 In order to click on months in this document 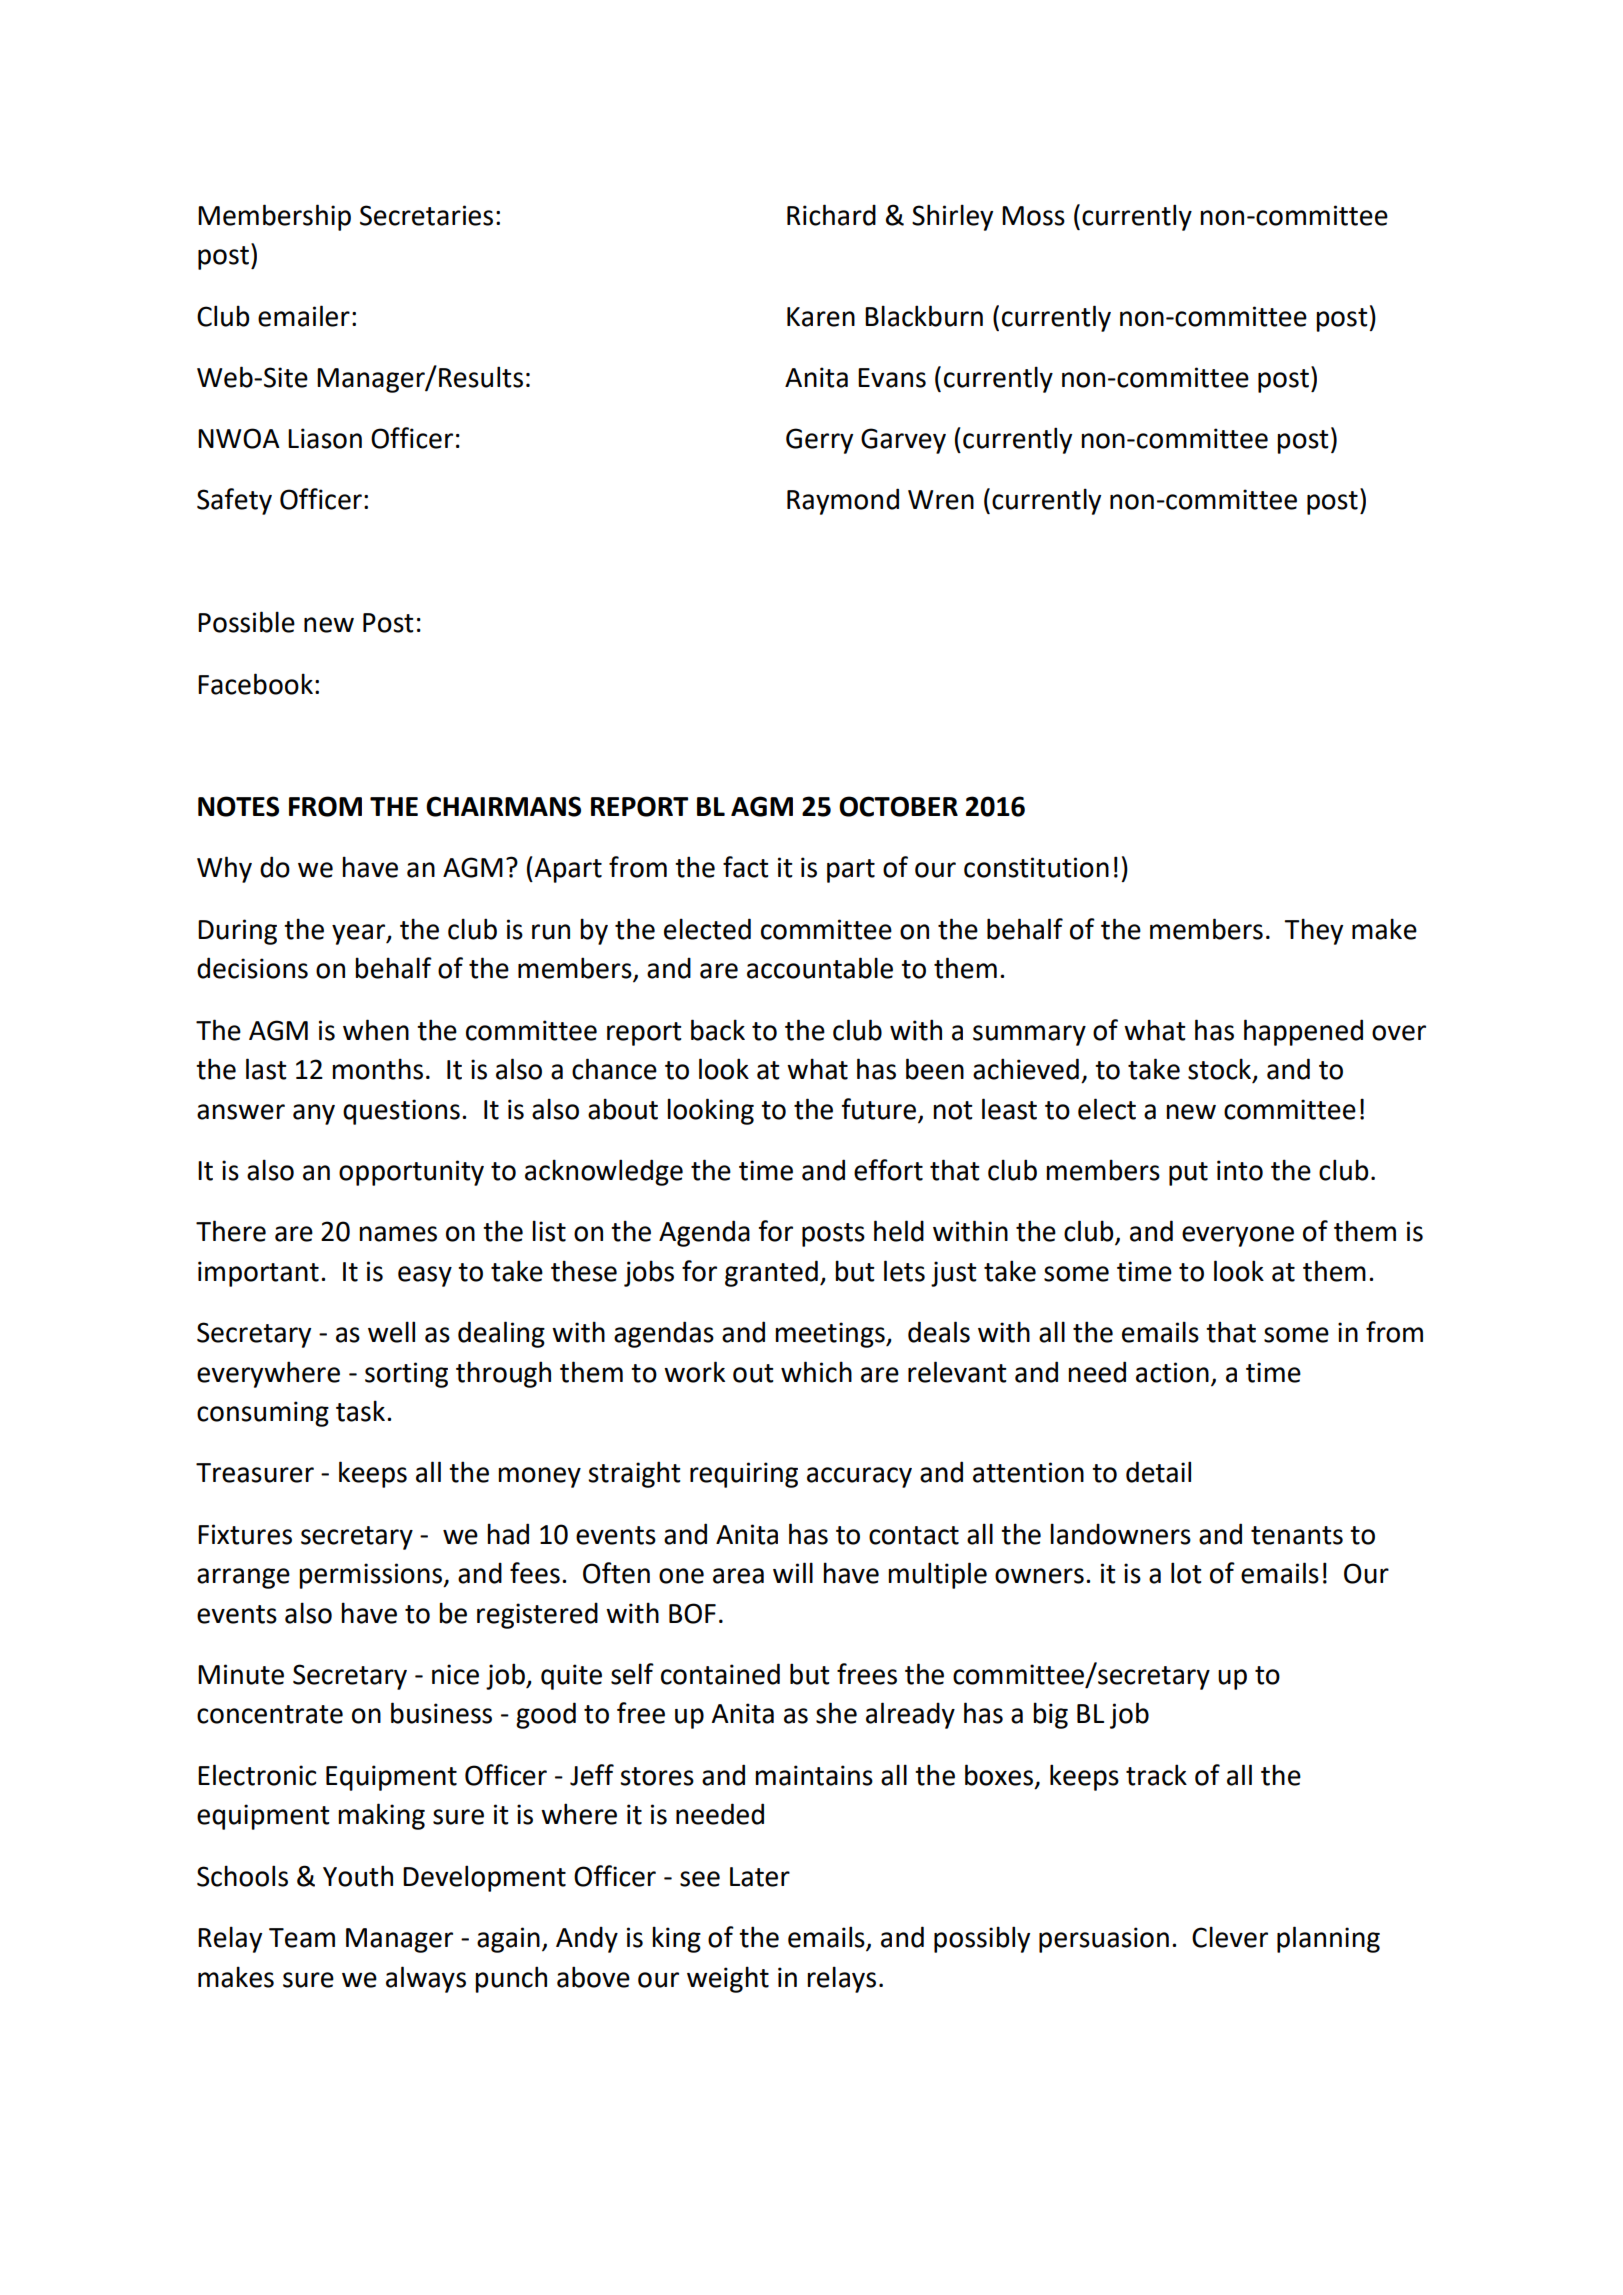, I will do `click(377, 1069)`.
